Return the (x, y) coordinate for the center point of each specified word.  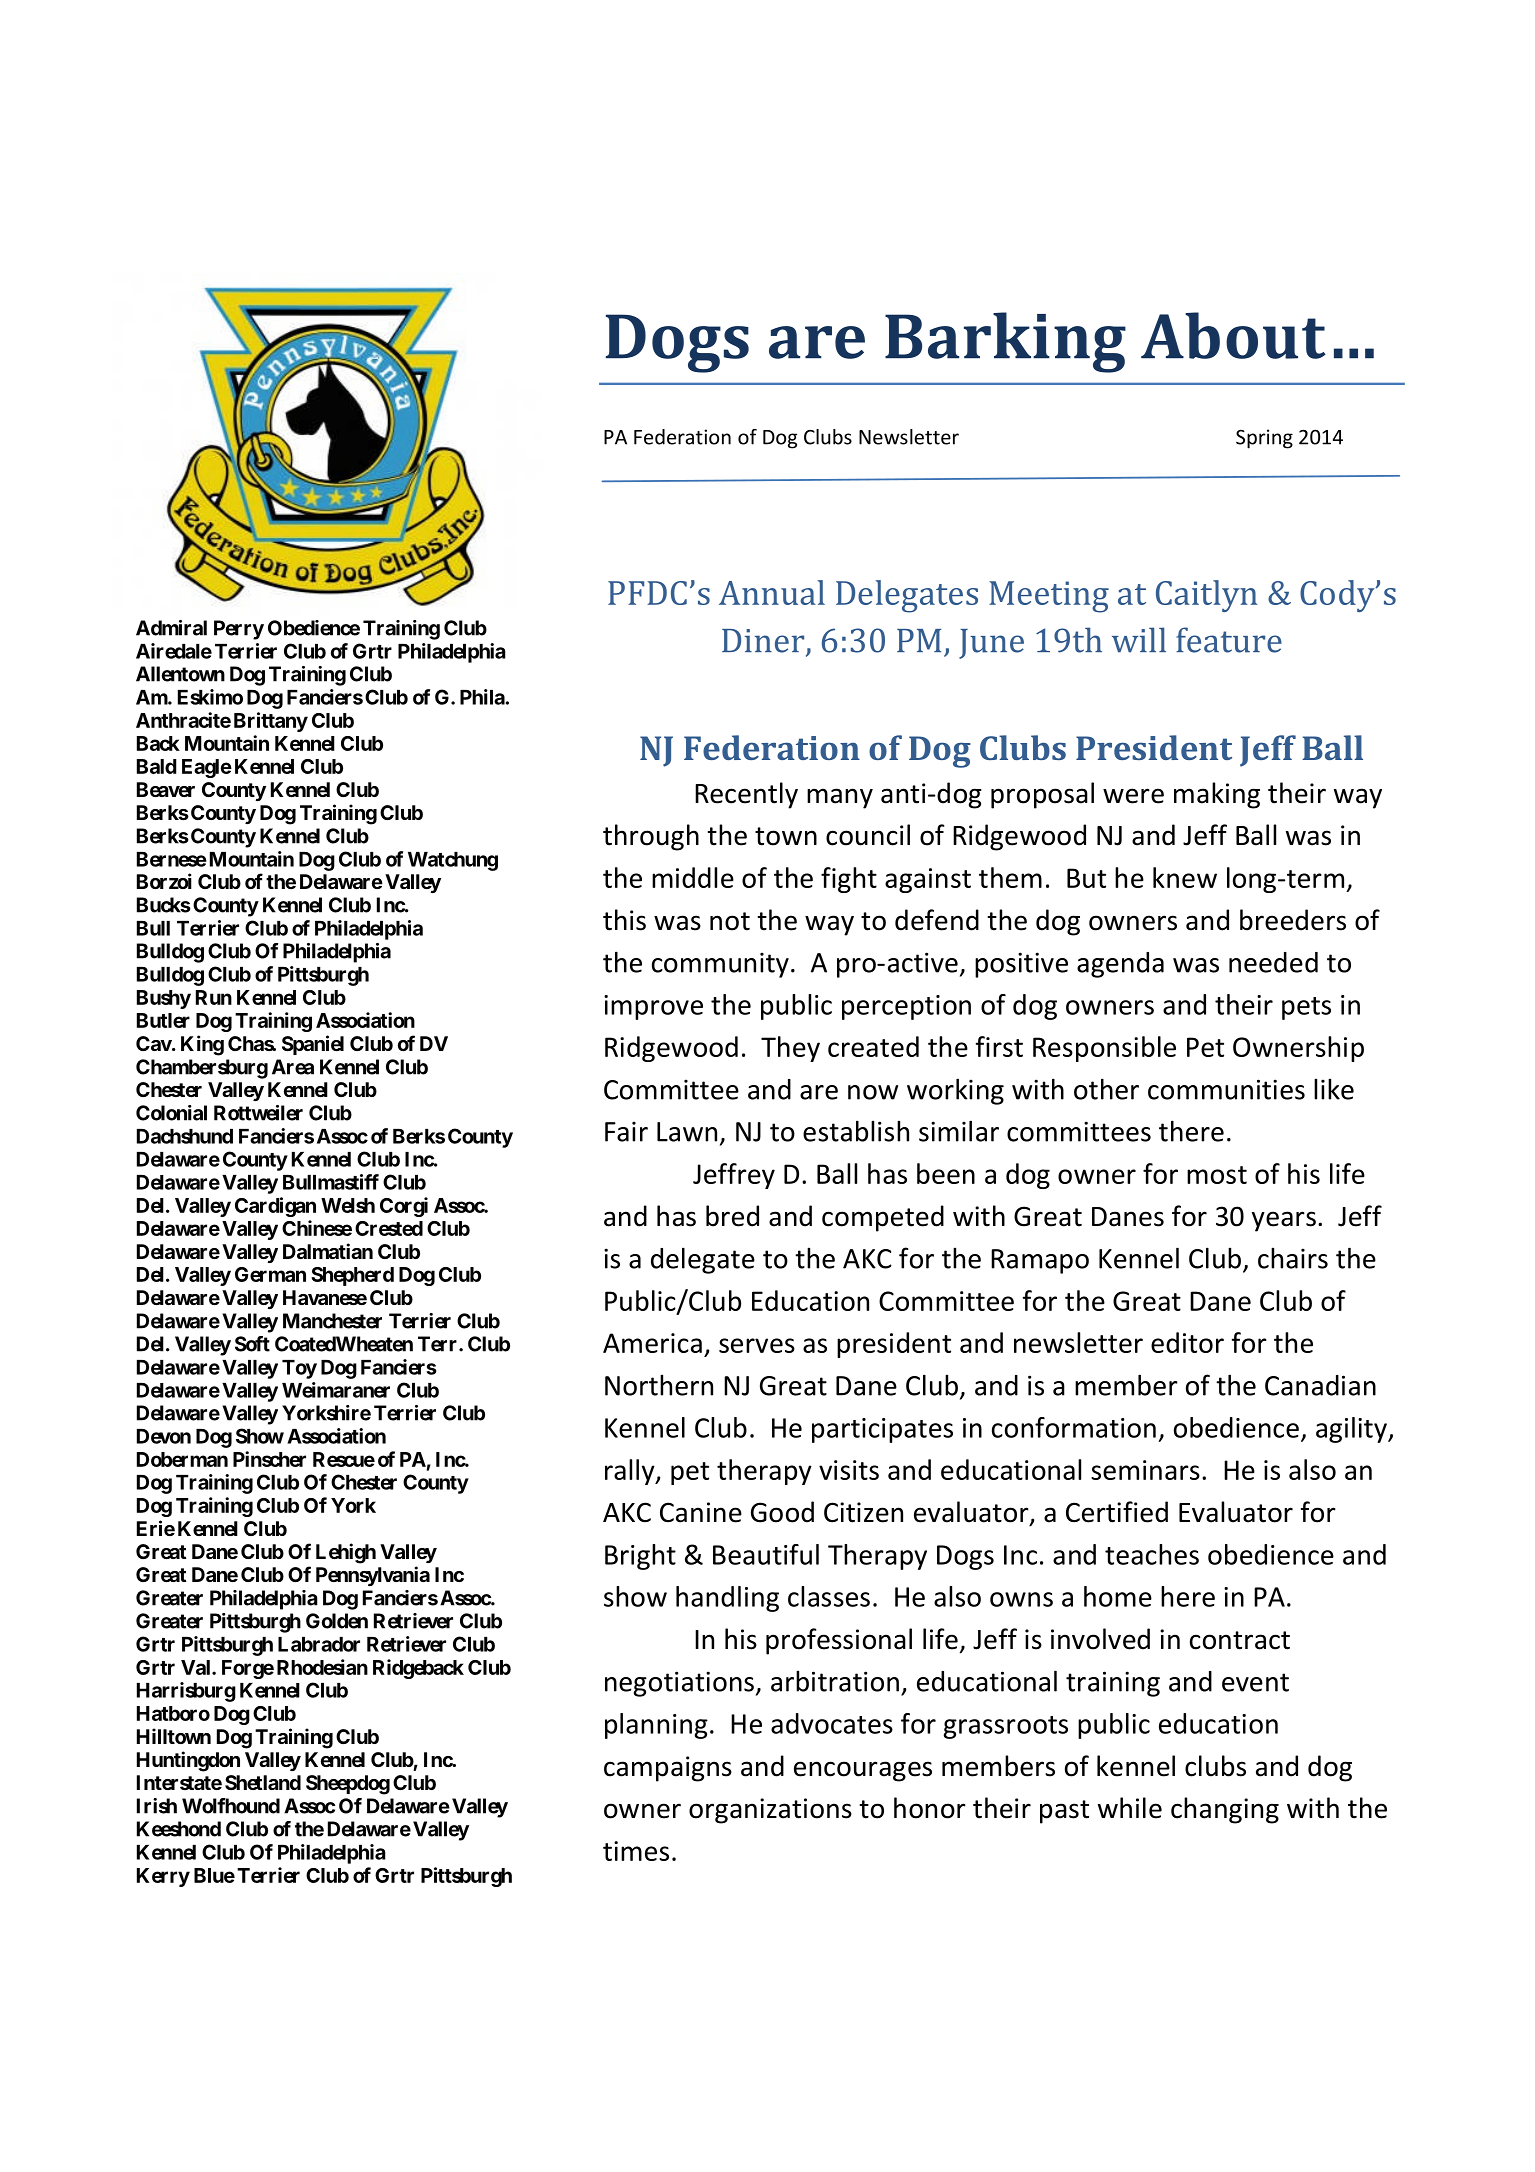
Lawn (687, 1132)
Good (782, 1512)
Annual (772, 592)
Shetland (263, 1782)
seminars (1145, 1470)
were (1133, 796)
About (1233, 335)
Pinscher (269, 1459)
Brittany (271, 722)
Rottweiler (258, 1113)
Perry (239, 630)
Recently (746, 795)
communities (1226, 1089)
